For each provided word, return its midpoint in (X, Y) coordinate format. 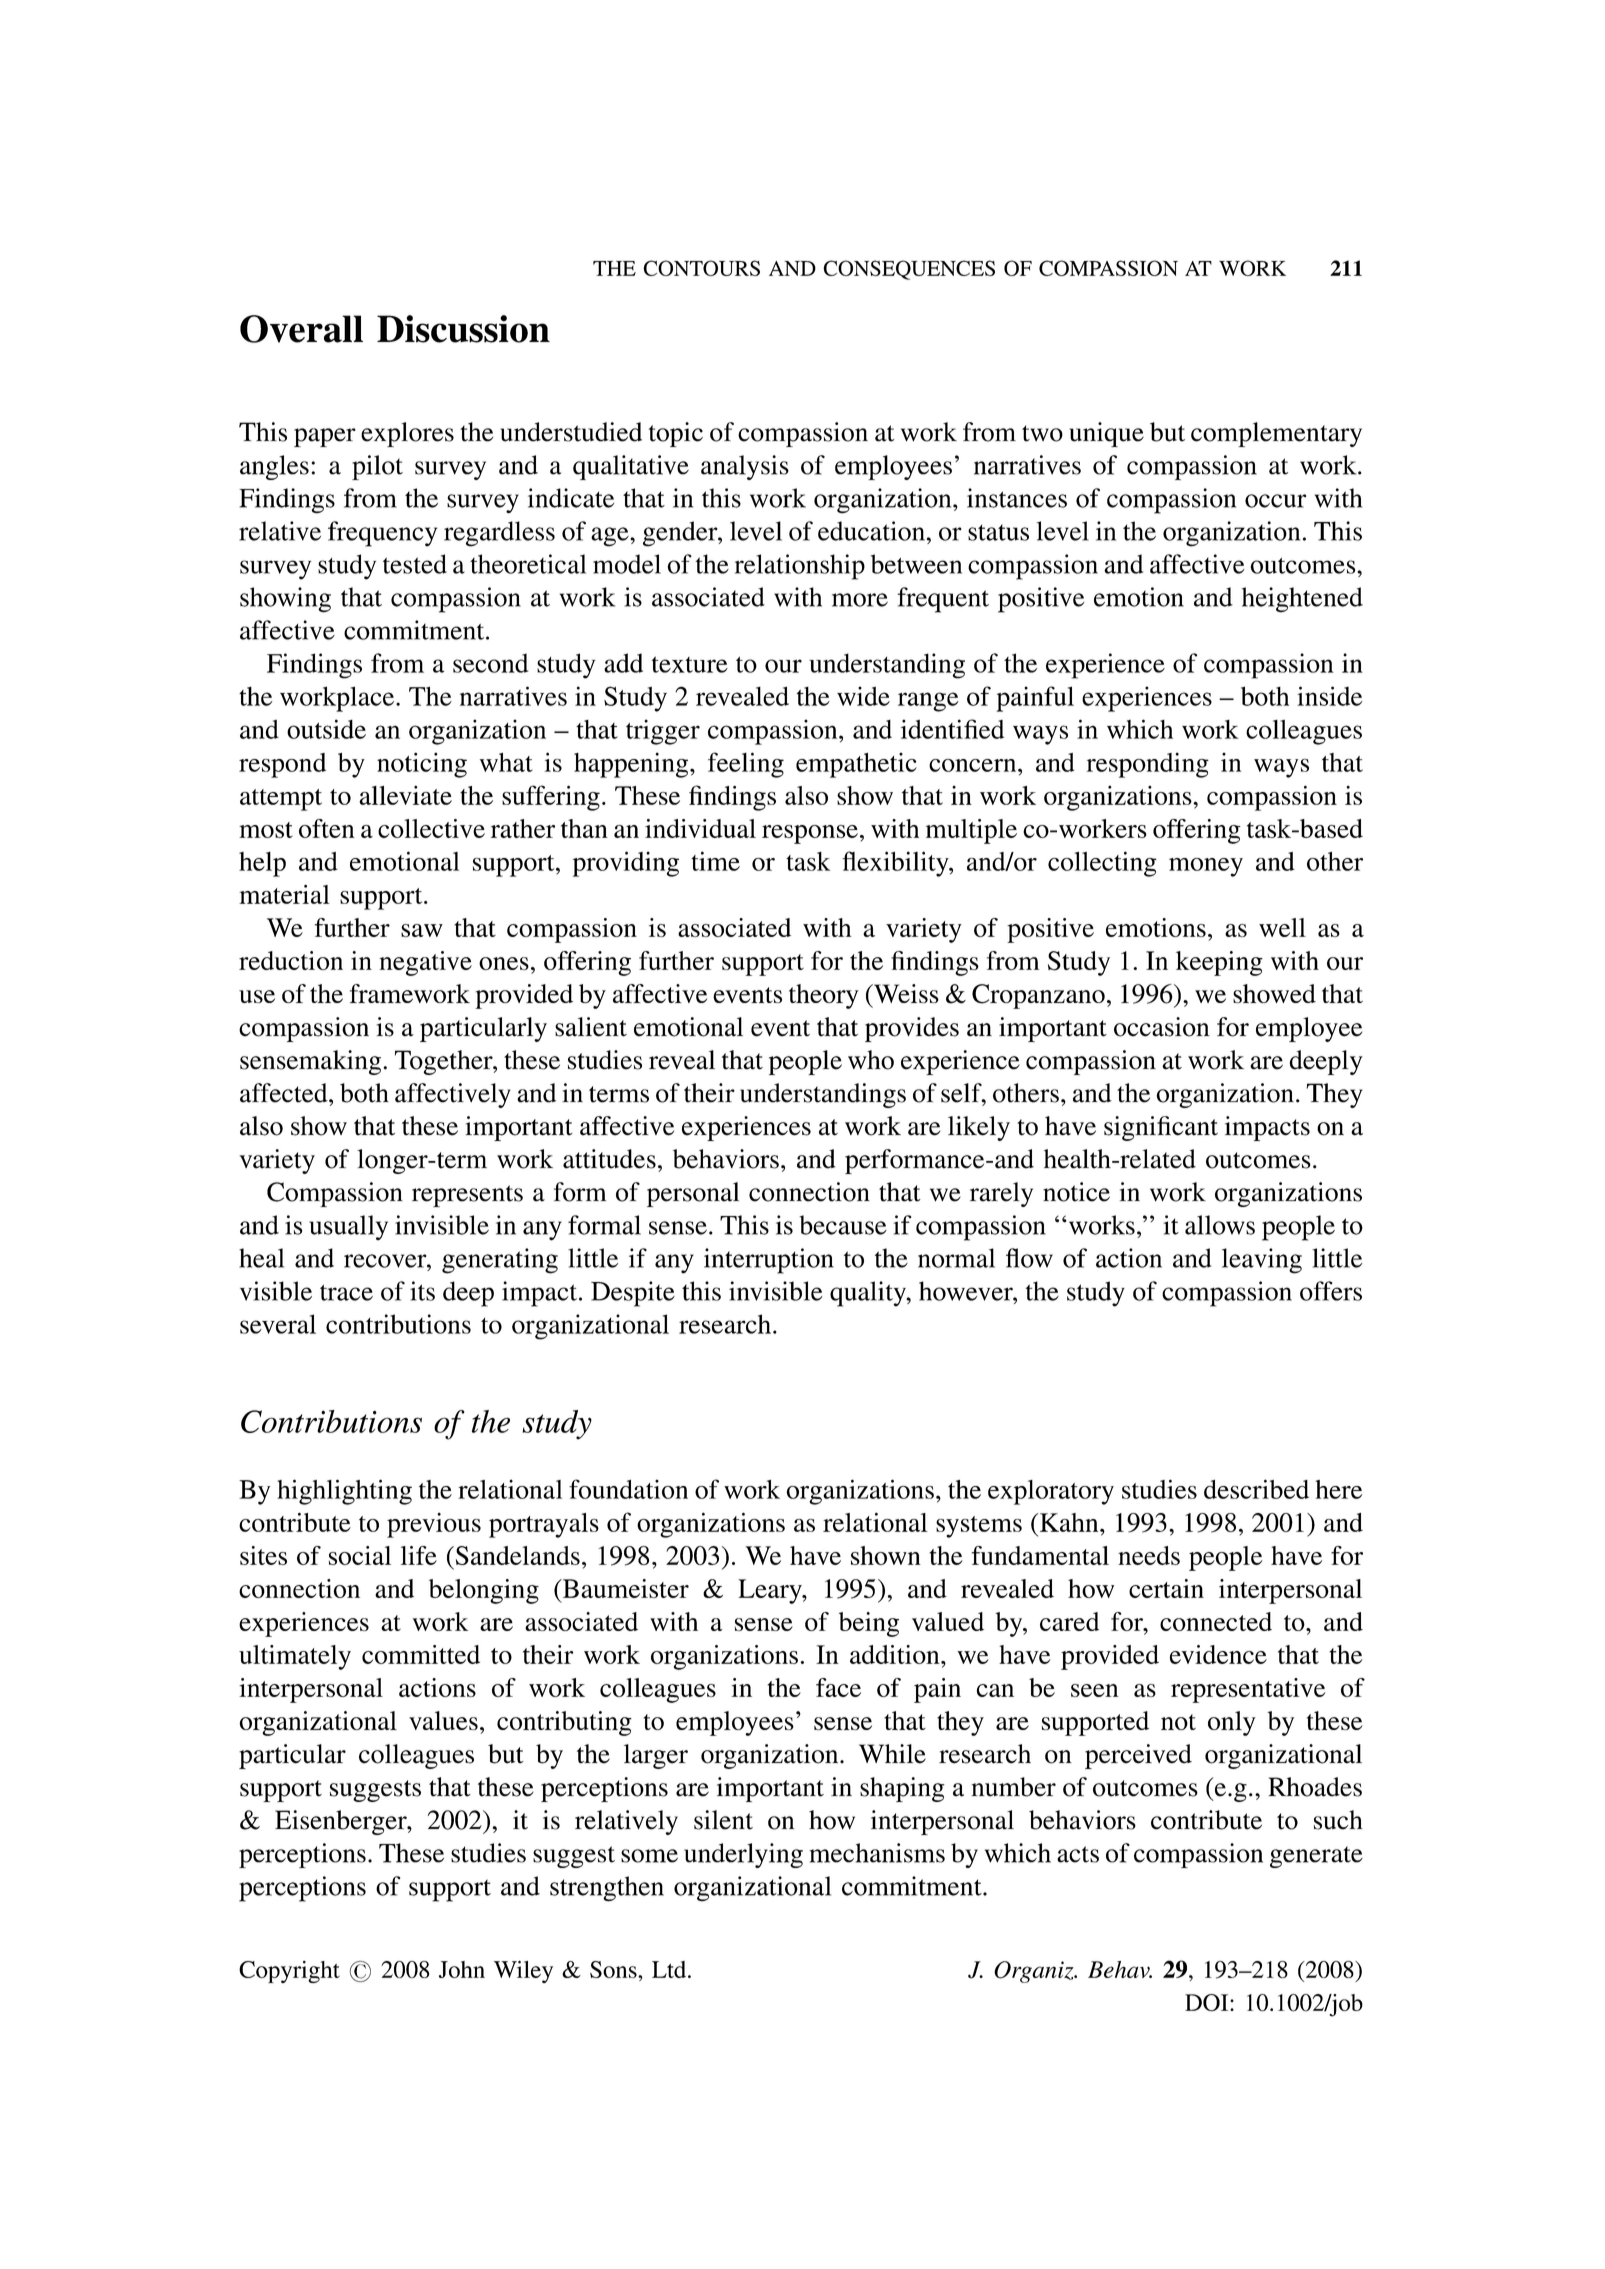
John (462, 1969)
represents (467, 1196)
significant (1161, 1128)
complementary (1276, 434)
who (871, 1060)
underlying (743, 1855)
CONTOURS (701, 268)
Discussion (463, 329)
